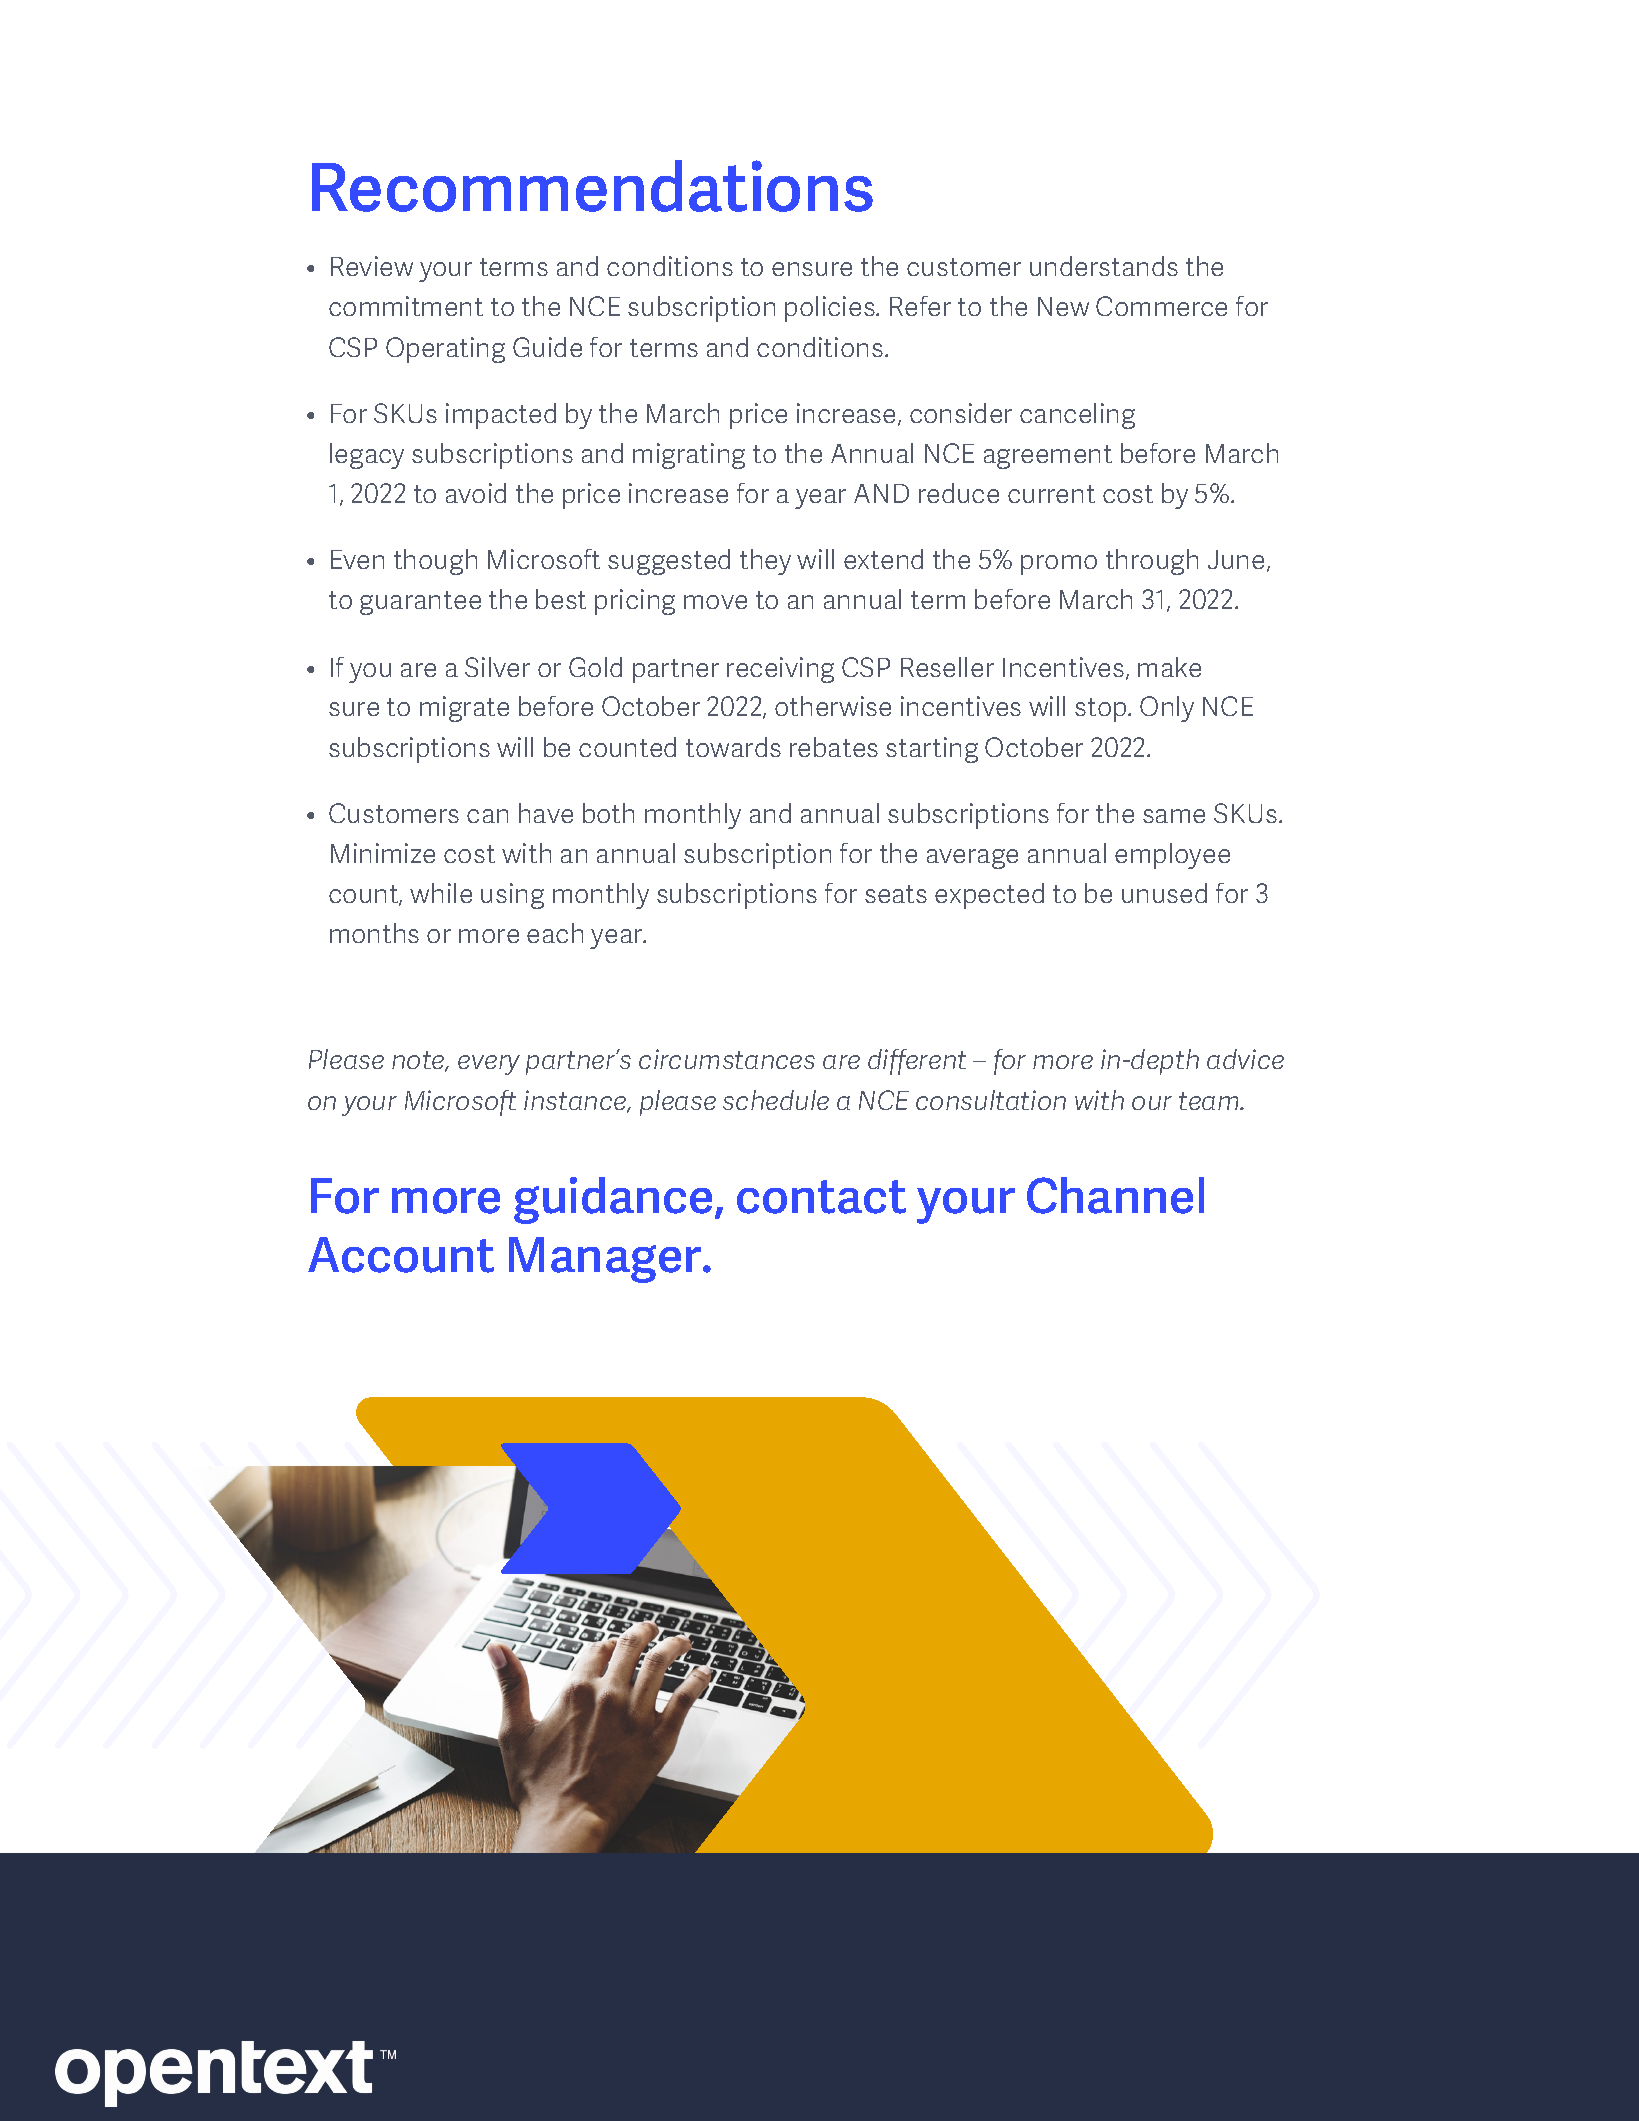 The image size is (1639, 2121). Describe the element at coordinates (372, 266) in the screenshot. I see `Review` at that location.
